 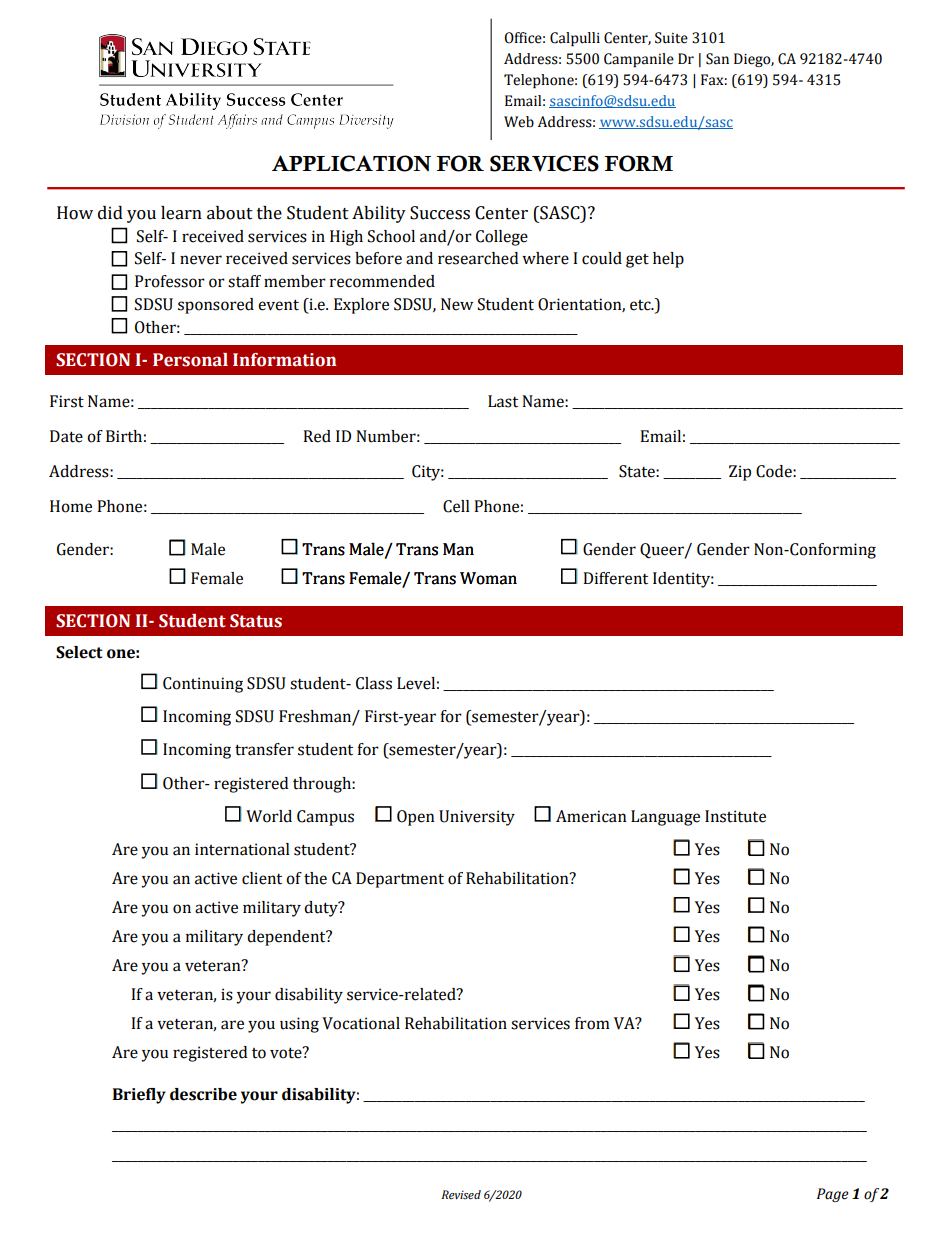 I want to click on University, so click(x=477, y=818).
